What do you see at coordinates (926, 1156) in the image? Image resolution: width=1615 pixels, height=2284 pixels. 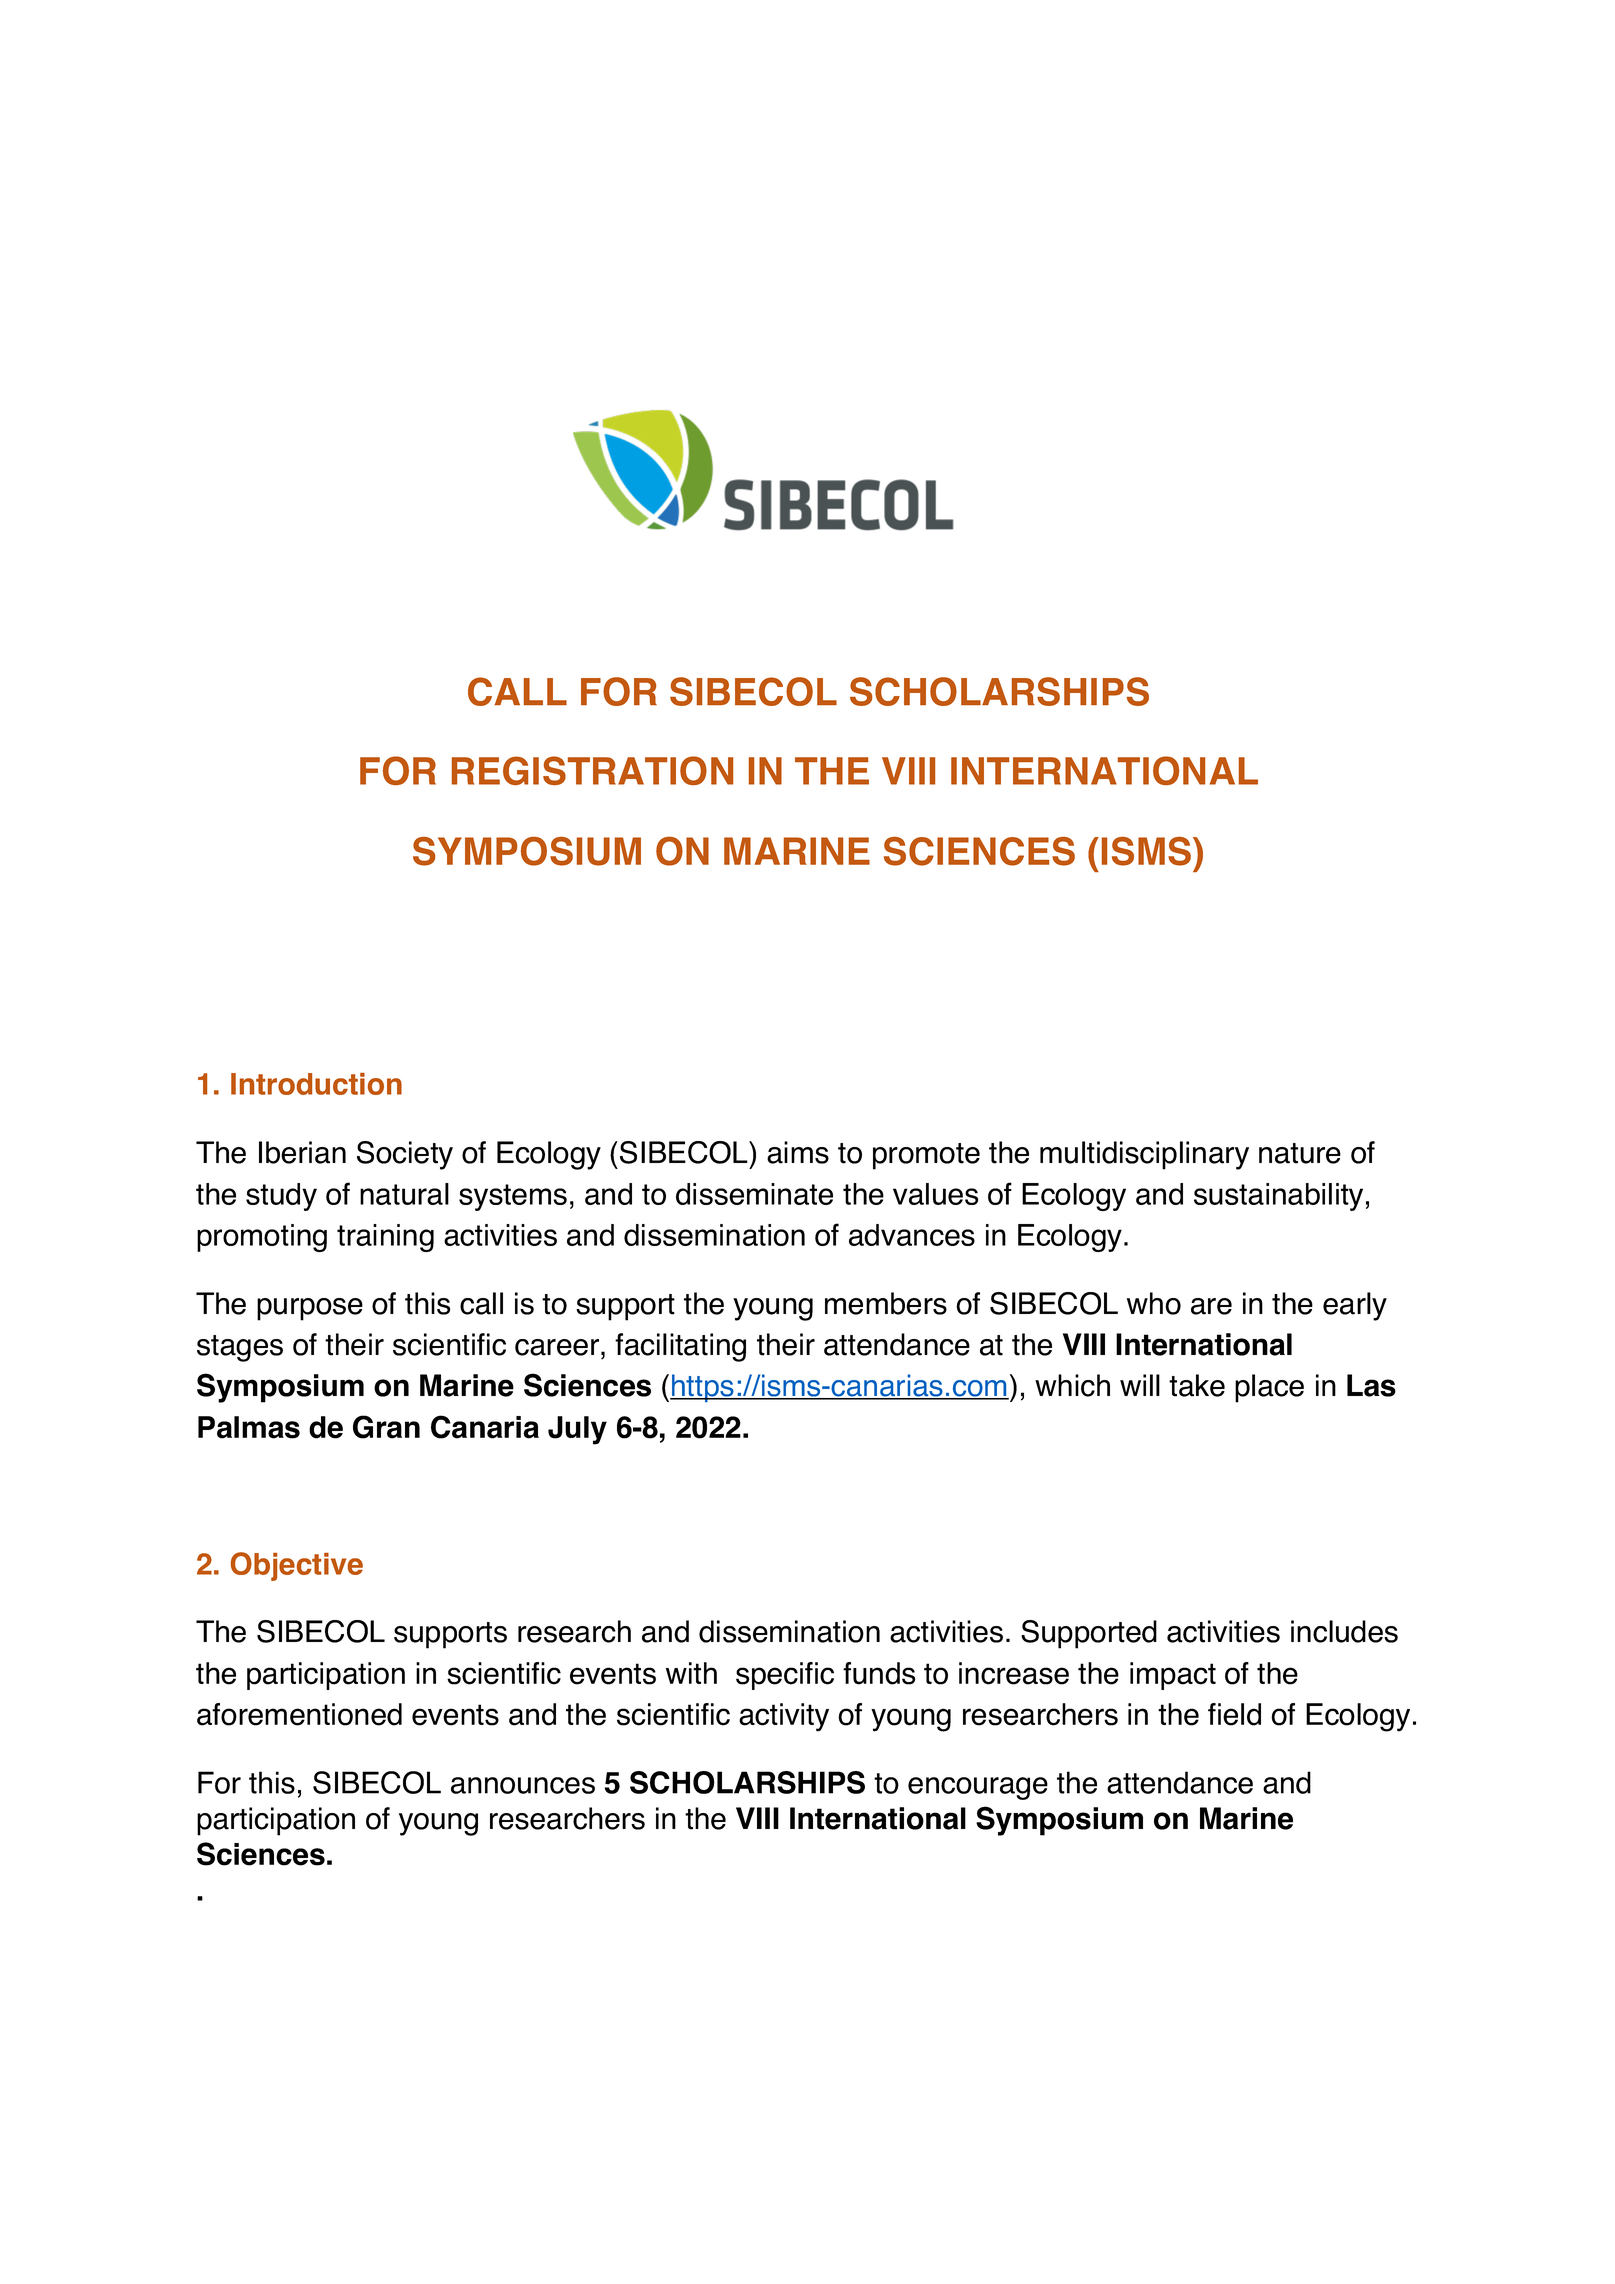 I see `promote` at bounding box center [926, 1156].
